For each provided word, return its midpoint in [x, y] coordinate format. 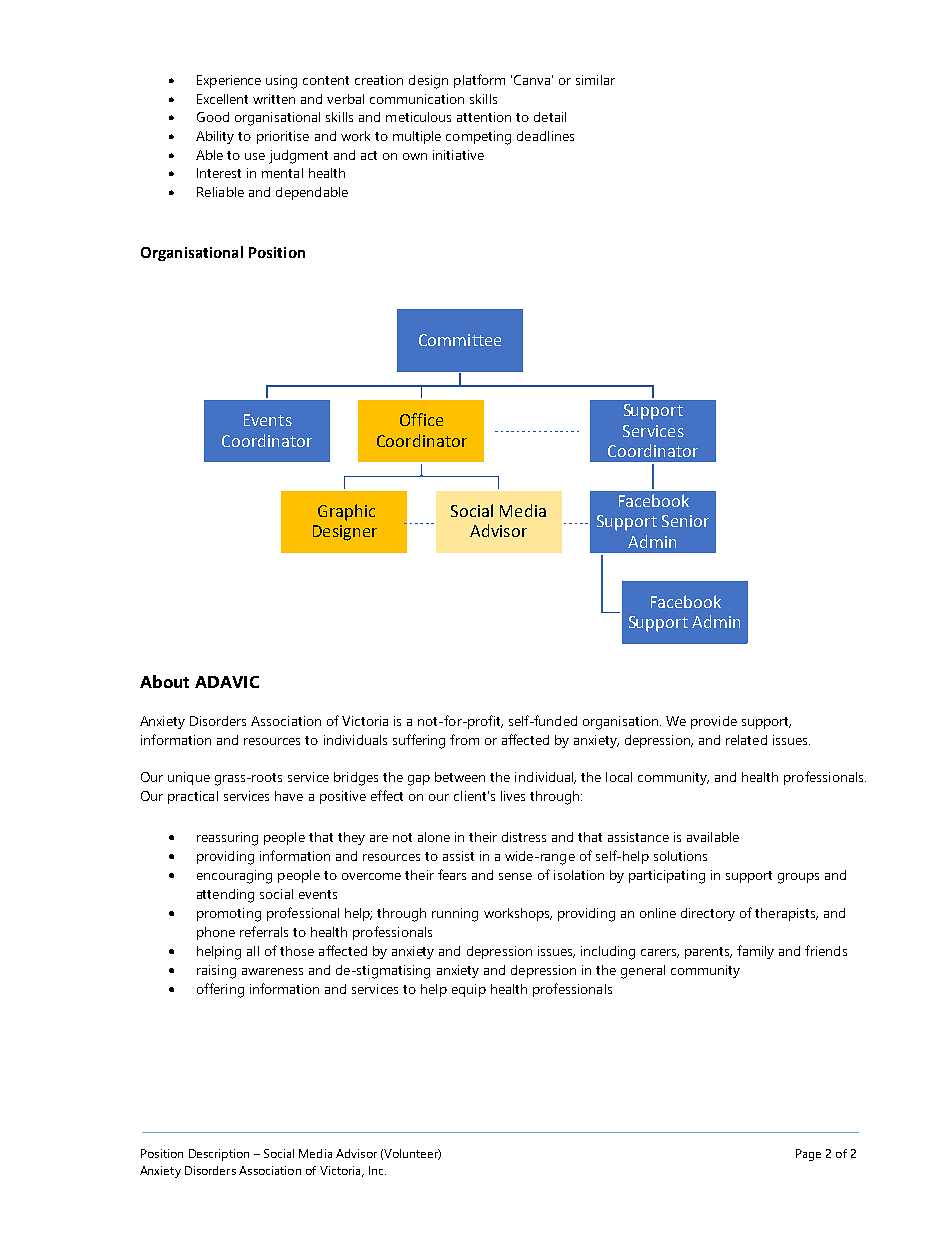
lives [513, 796]
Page [808, 1155]
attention [484, 117]
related [746, 740]
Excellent [222, 99]
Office [421, 419]
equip [469, 990]
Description [219, 1155]
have [289, 796]
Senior [685, 521]
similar [595, 80]
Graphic [346, 512]
